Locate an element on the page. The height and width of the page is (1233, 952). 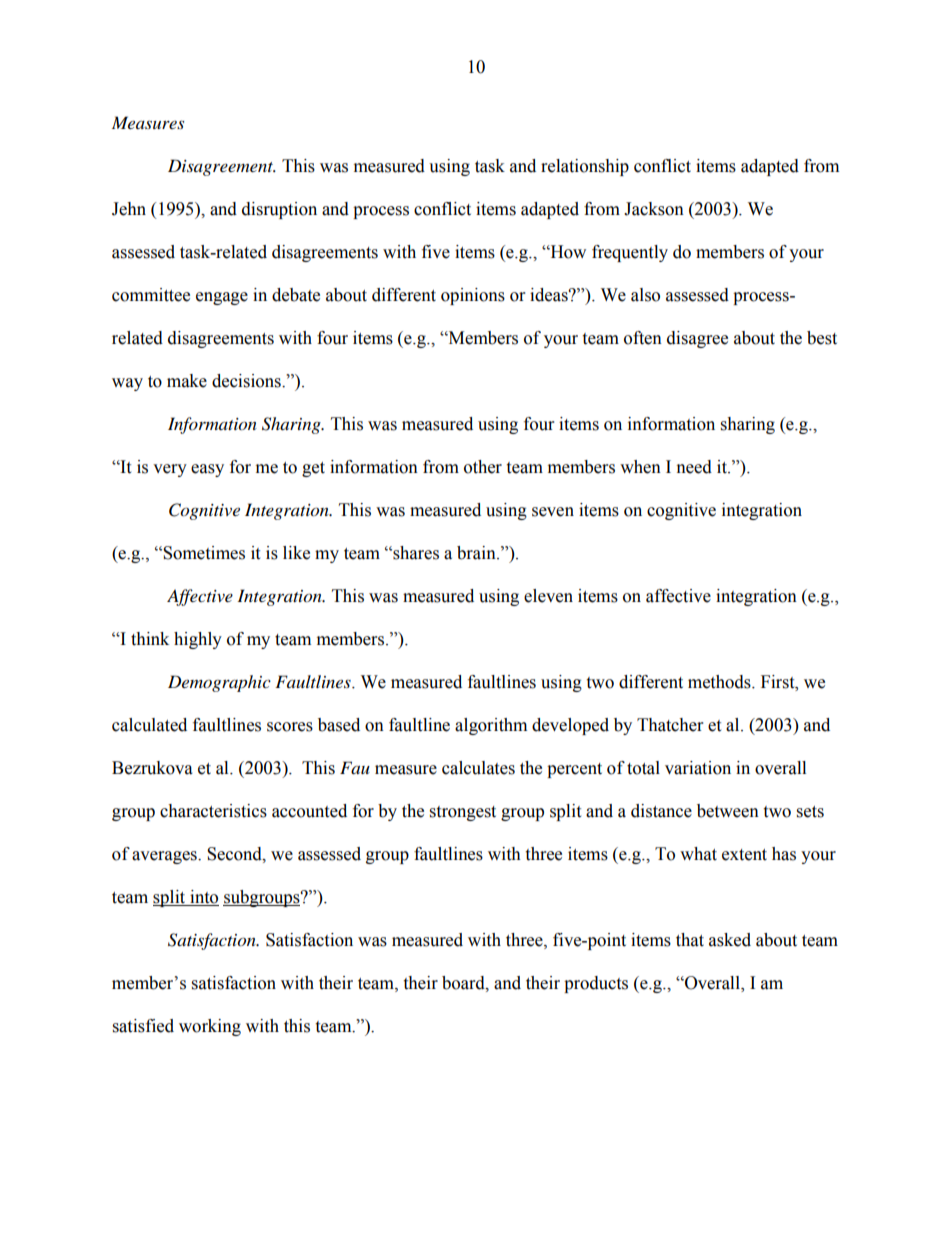
characteristics is located at coordinates (213, 811).
